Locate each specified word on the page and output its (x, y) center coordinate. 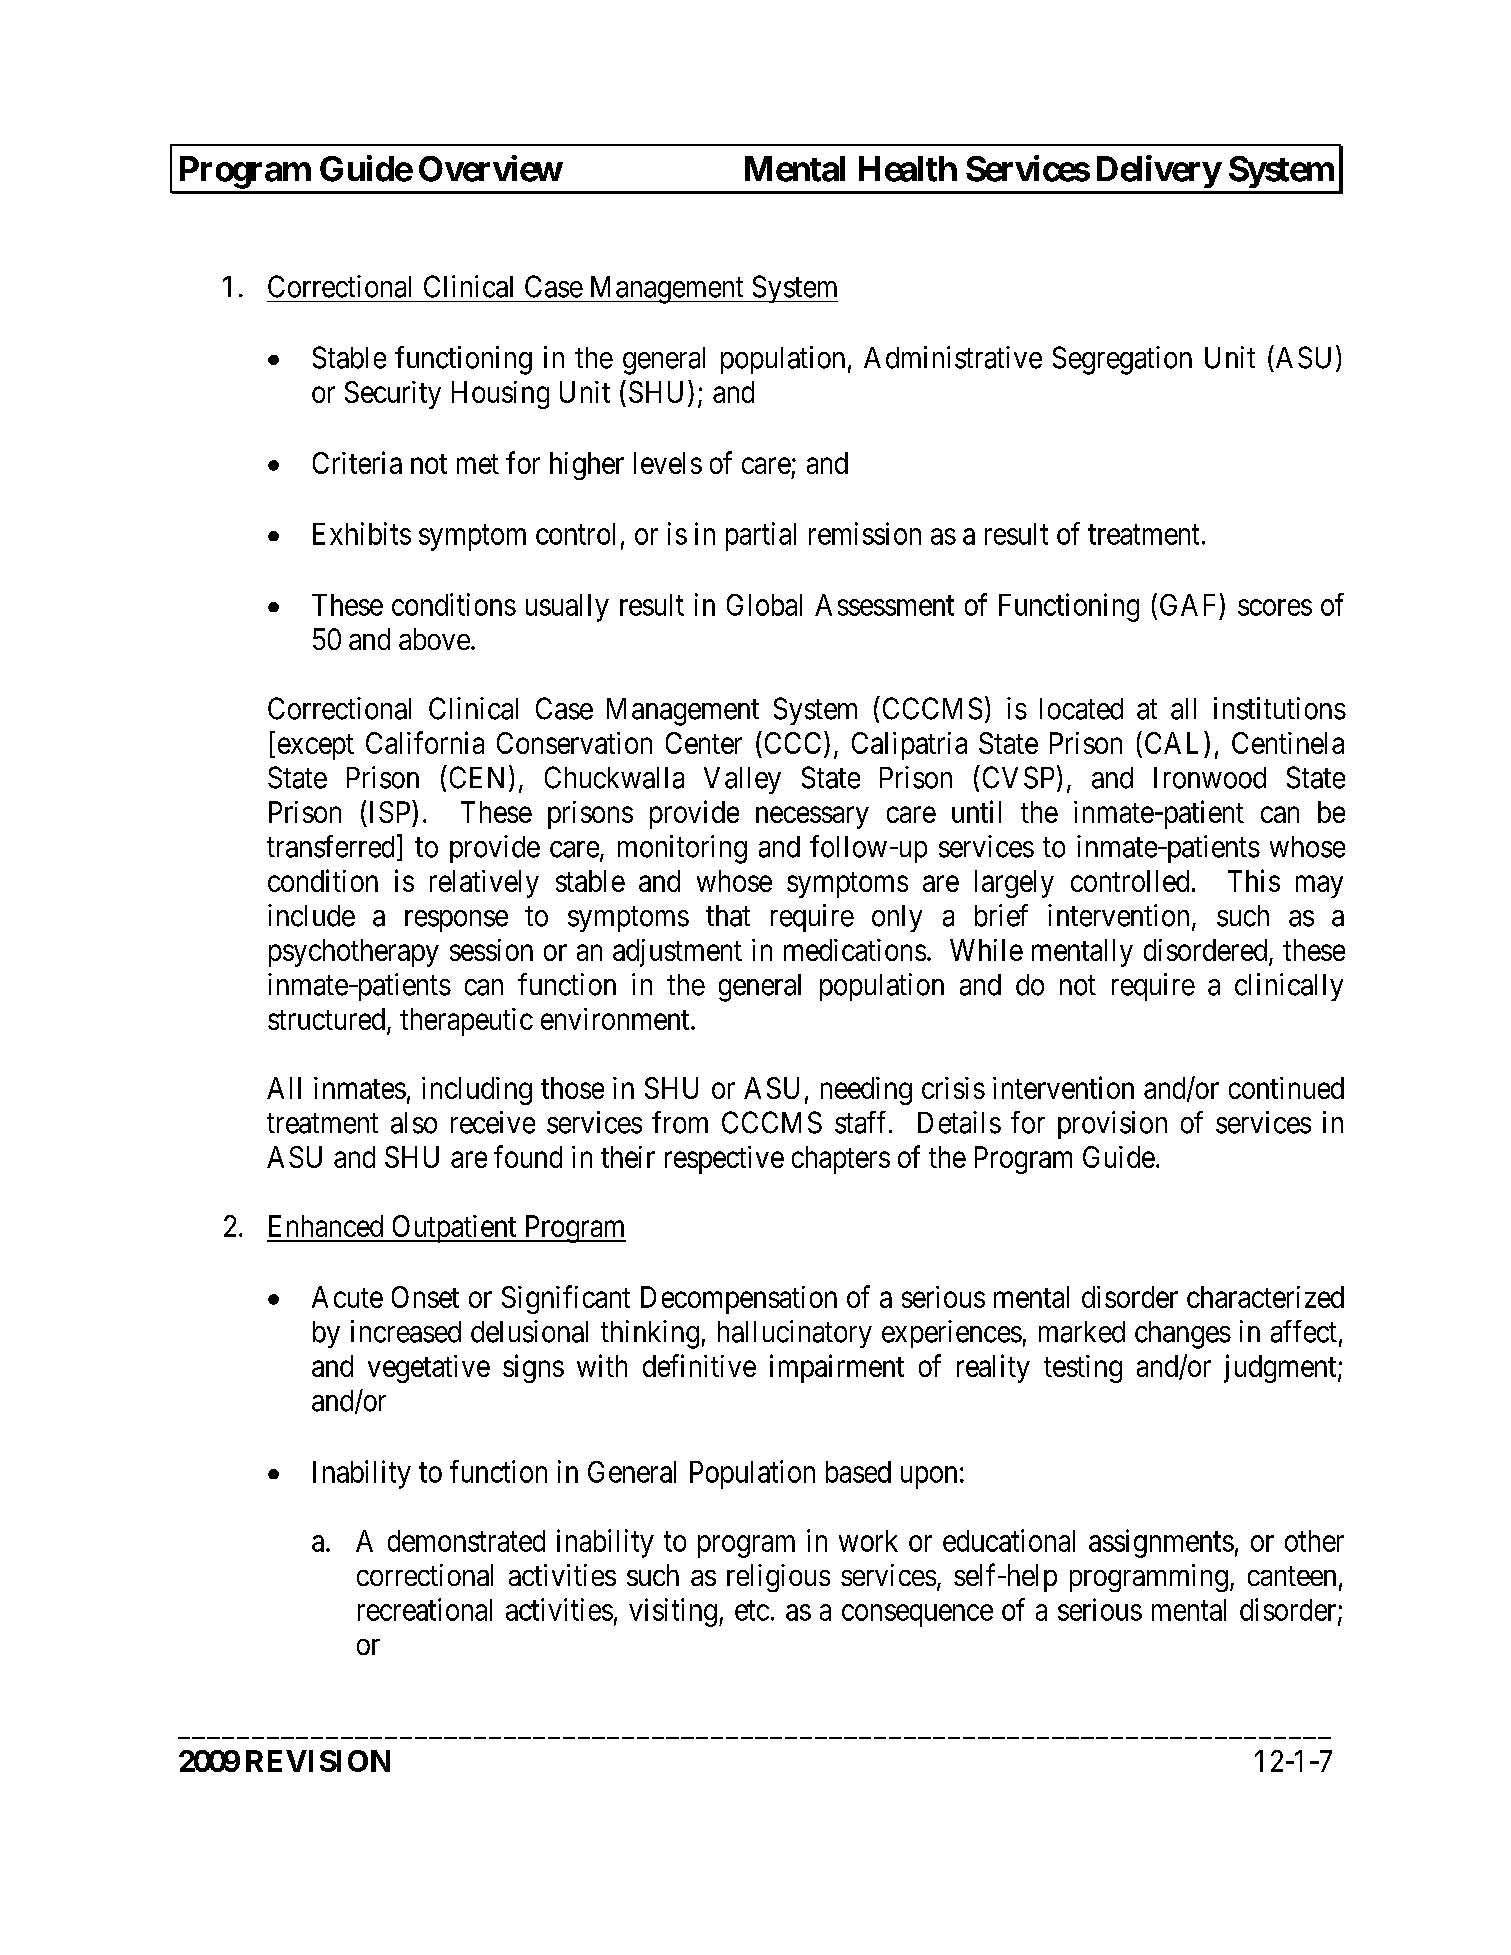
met (478, 464)
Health (908, 169)
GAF (1187, 605)
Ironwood (1210, 778)
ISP (391, 811)
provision (1112, 1125)
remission (865, 533)
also (414, 1123)
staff (862, 1122)
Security (393, 395)
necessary (812, 818)
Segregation (1122, 360)
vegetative (429, 1369)
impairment (837, 1368)
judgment (1281, 1368)
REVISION (318, 1761)
